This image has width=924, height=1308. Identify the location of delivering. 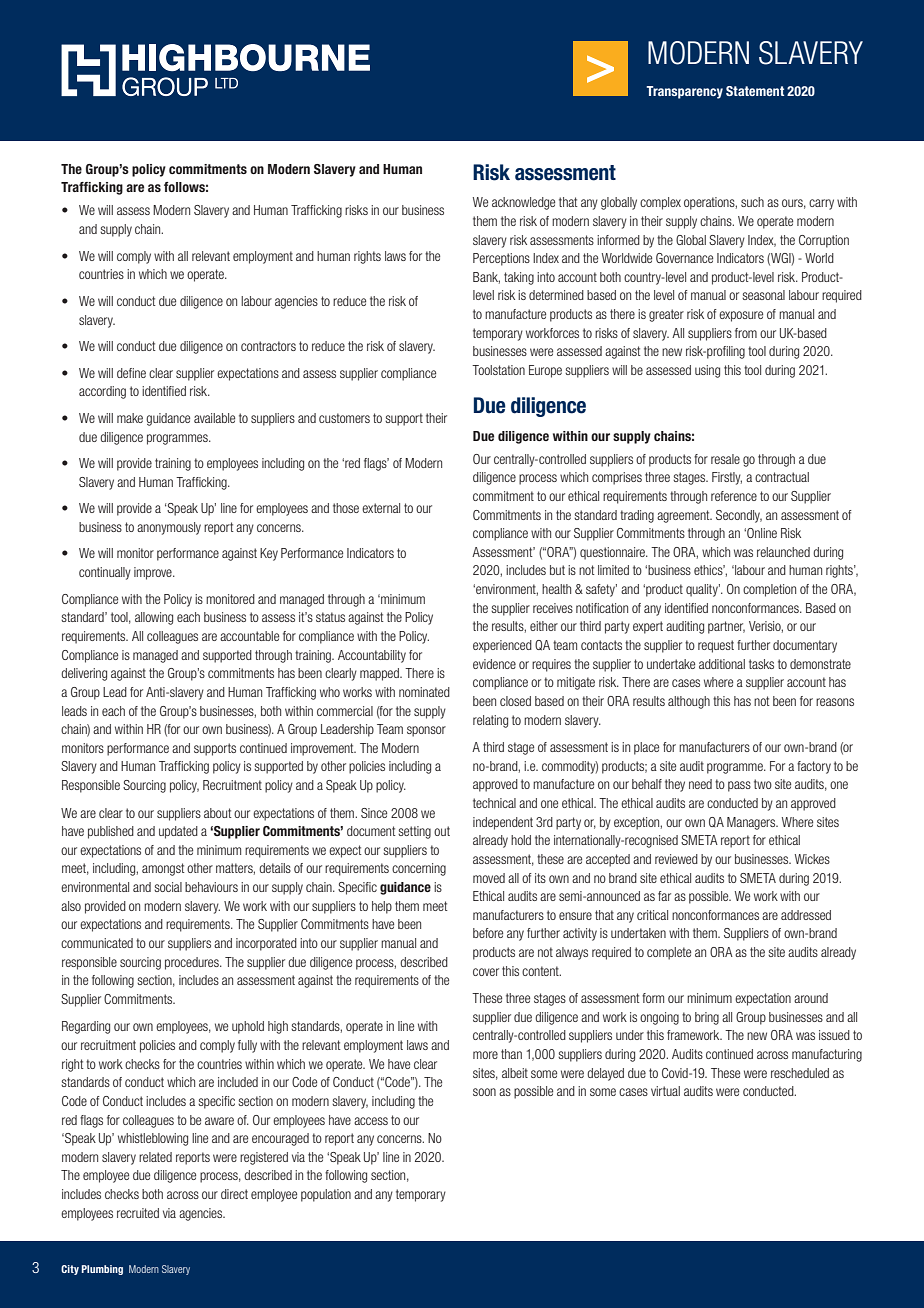
(84, 674).
